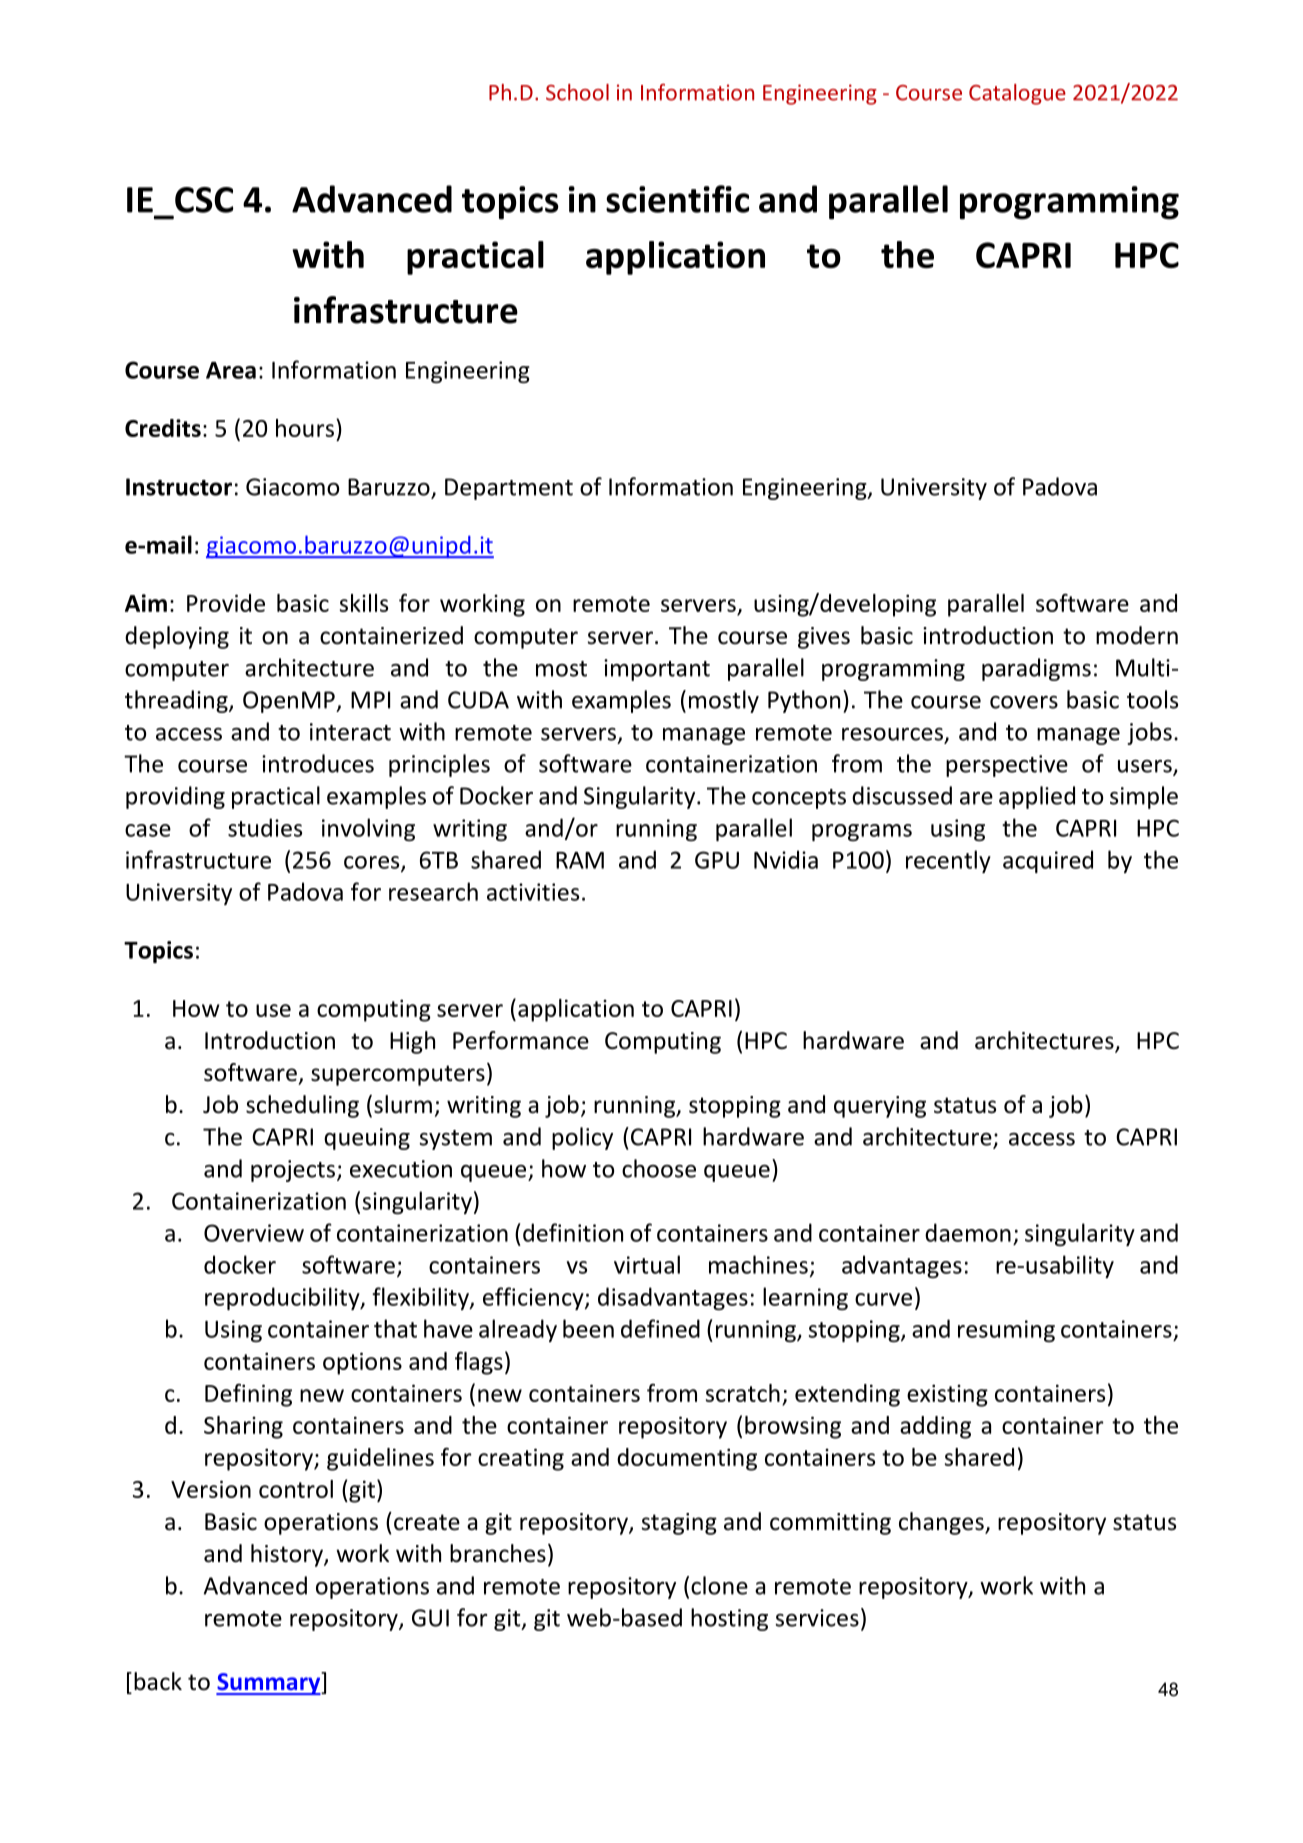 The width and height of the screenshot is (1303, 1843). I want to click on paradigms, so click(1036, 669).
